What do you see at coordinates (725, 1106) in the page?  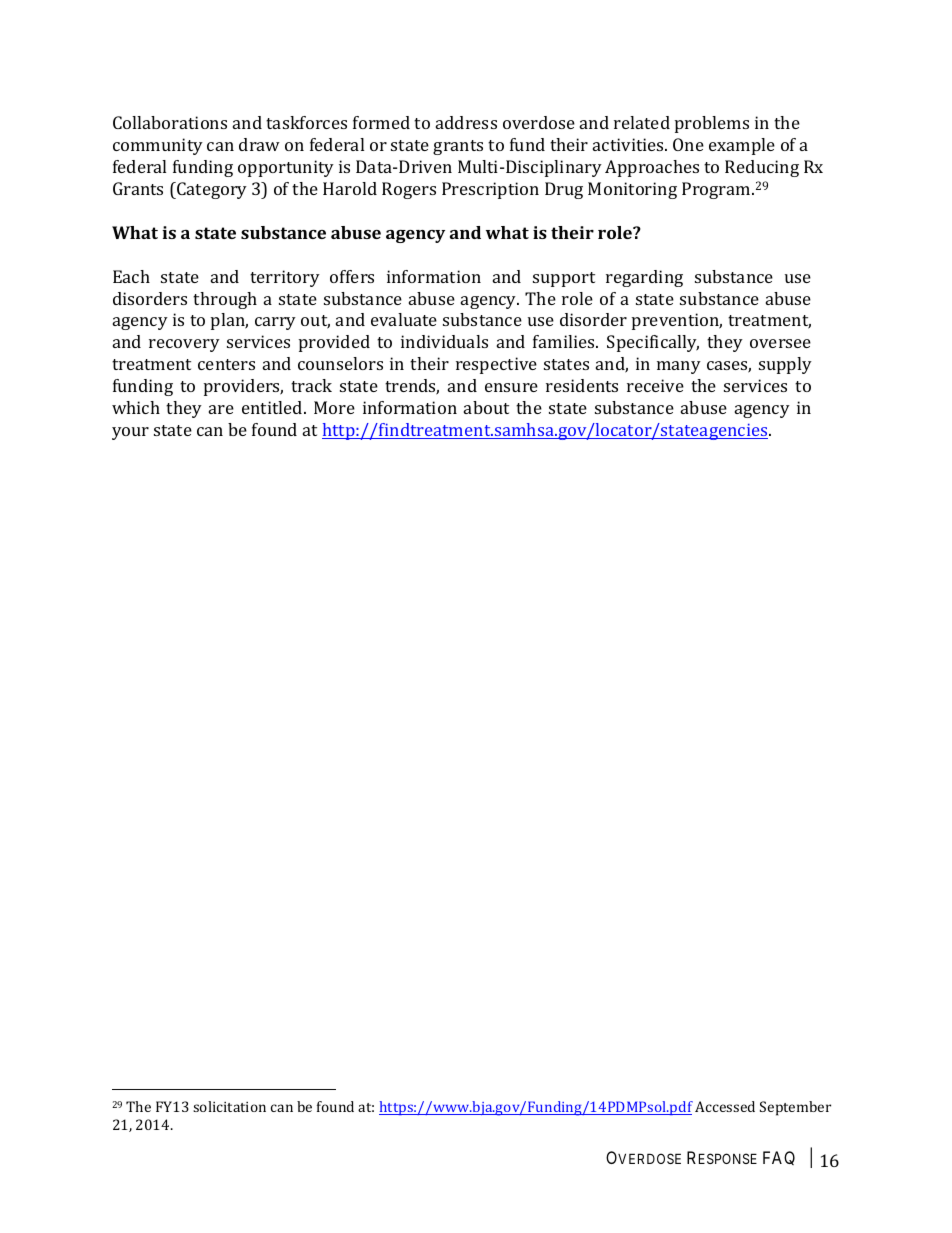 I see `Accessed` at bounding box center [725, 1106].
